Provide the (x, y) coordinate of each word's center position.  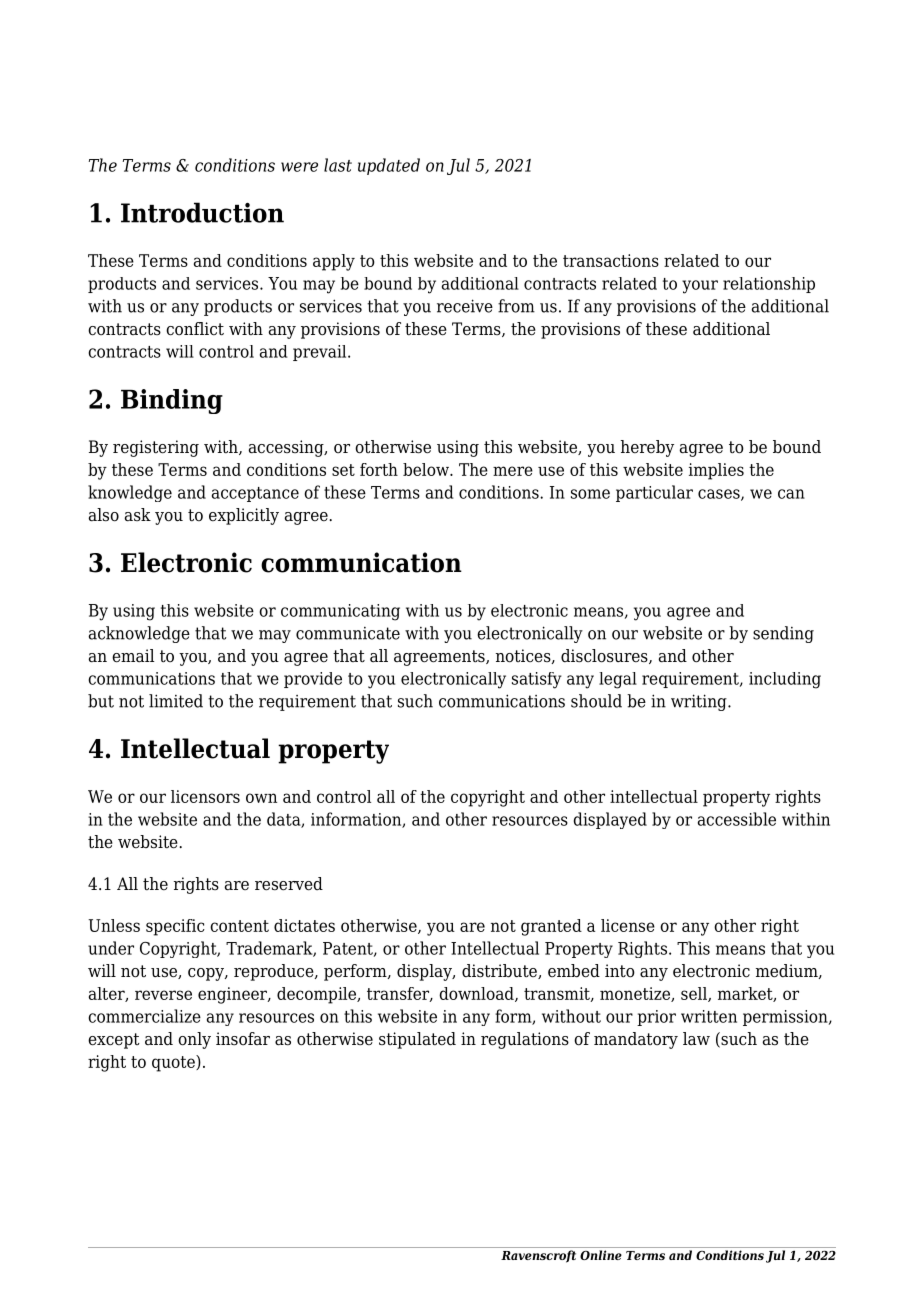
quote (174, 1063)
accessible (737, 819)
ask (138, 515)
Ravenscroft (538, 1256)
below (427, 469)
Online (601, 1255)
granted (551, 927)
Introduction (202, 212)
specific (175, 927)
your (700, 287)
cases (720, 495)
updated (389, 166)
